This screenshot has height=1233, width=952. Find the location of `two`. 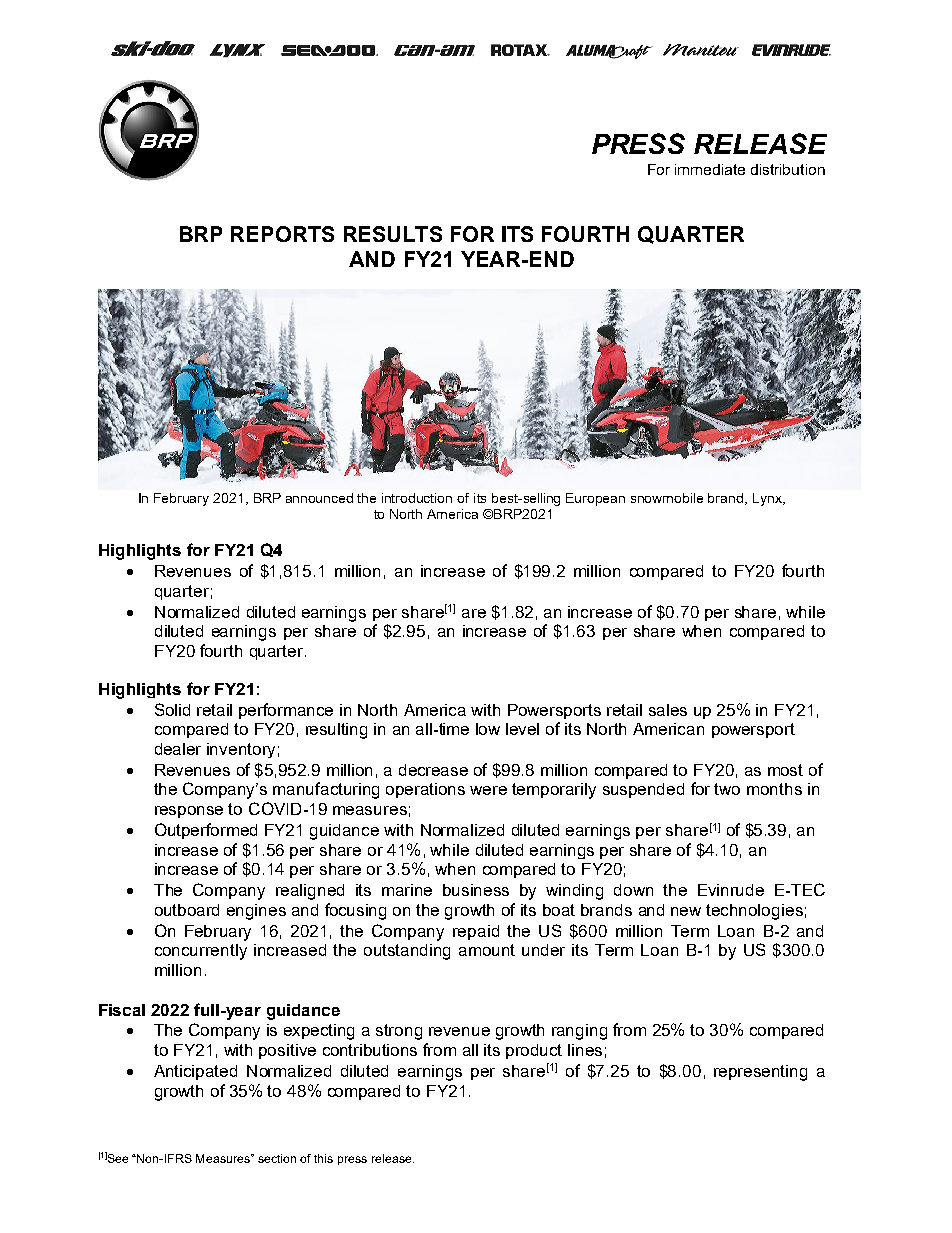

two is located at coordinates (727, 789).
